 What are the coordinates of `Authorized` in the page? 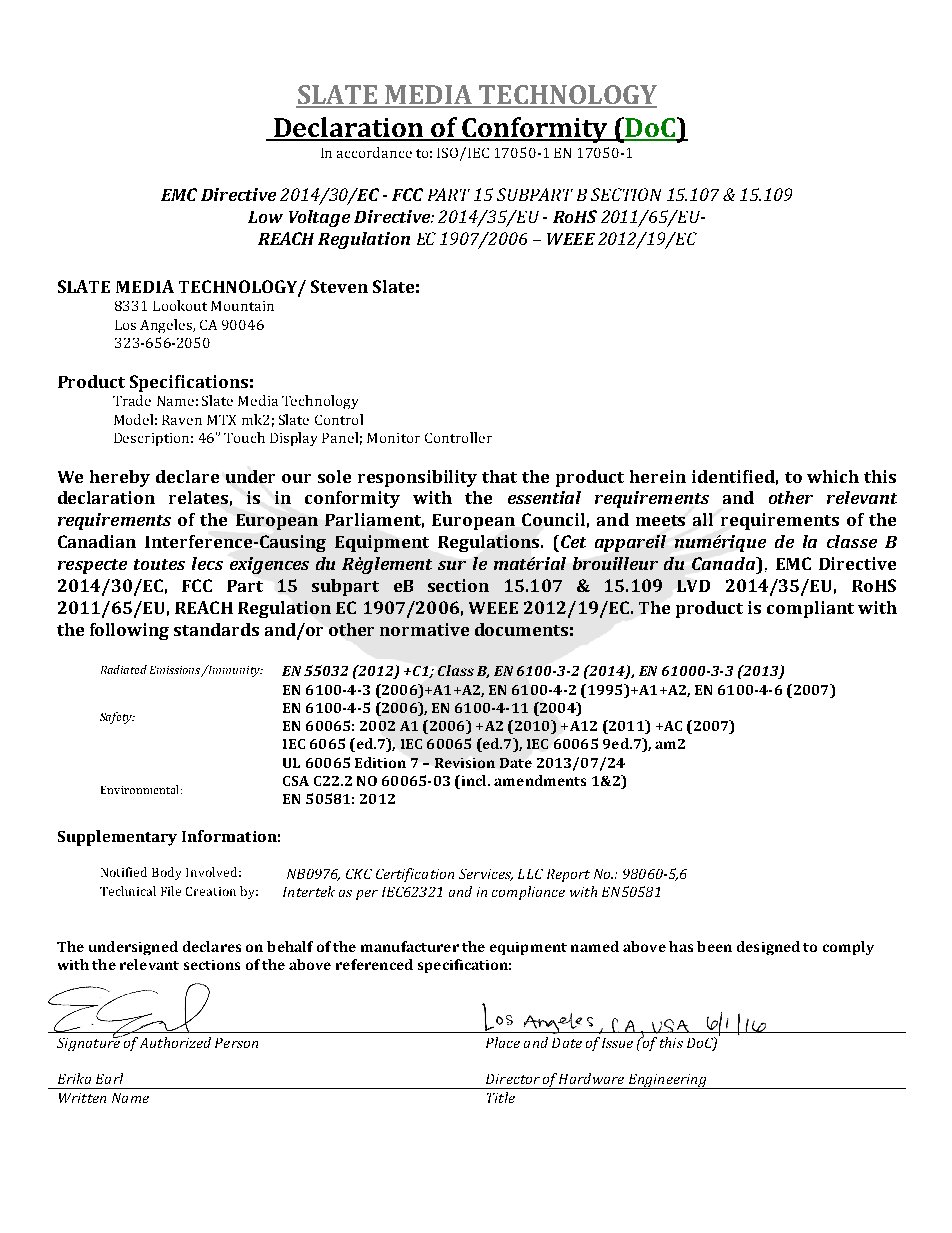 It's located at (175, 1042).
